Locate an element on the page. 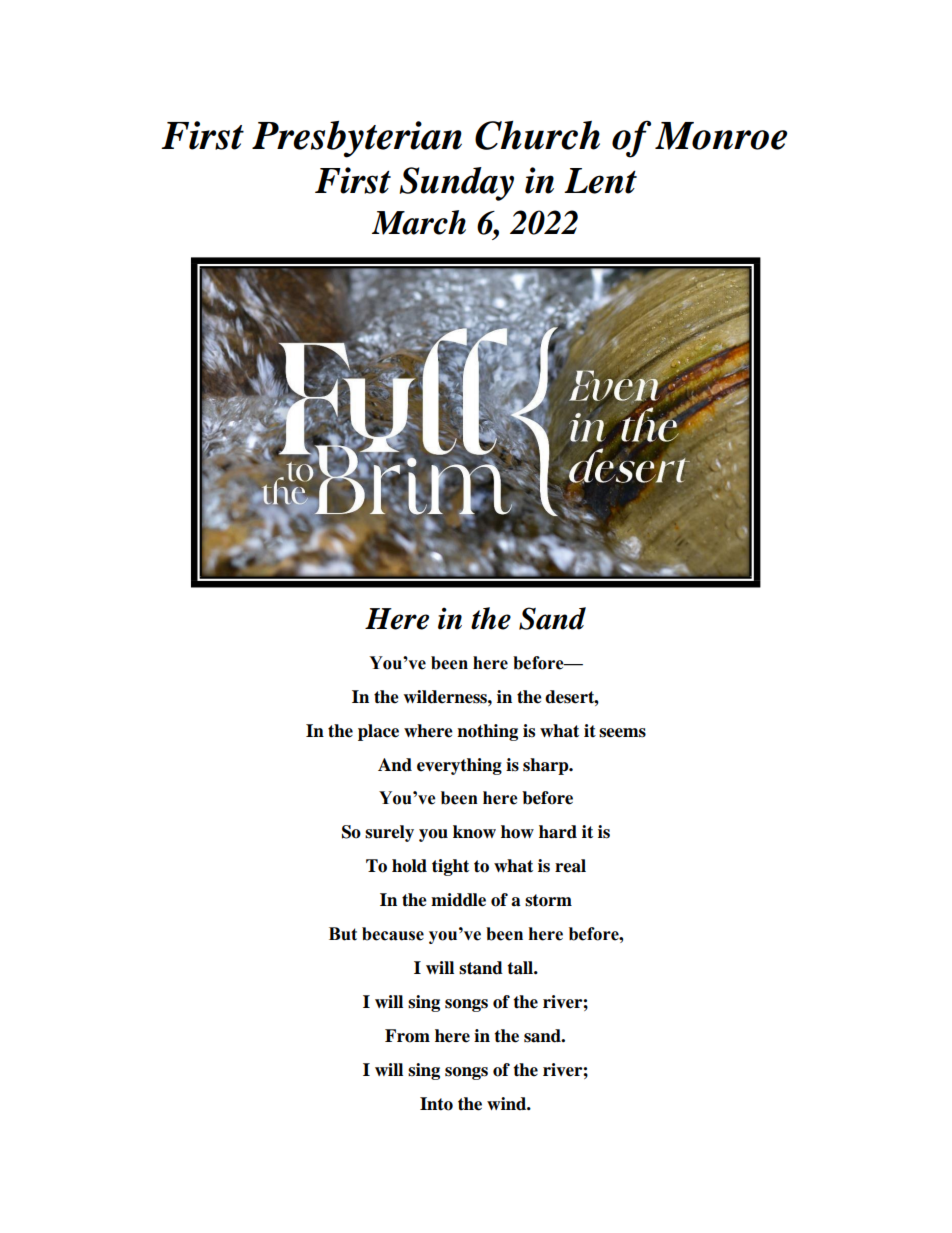 The height and width of the document is (1233, 952). Presbyterian is located at coordinates (357, 139).
